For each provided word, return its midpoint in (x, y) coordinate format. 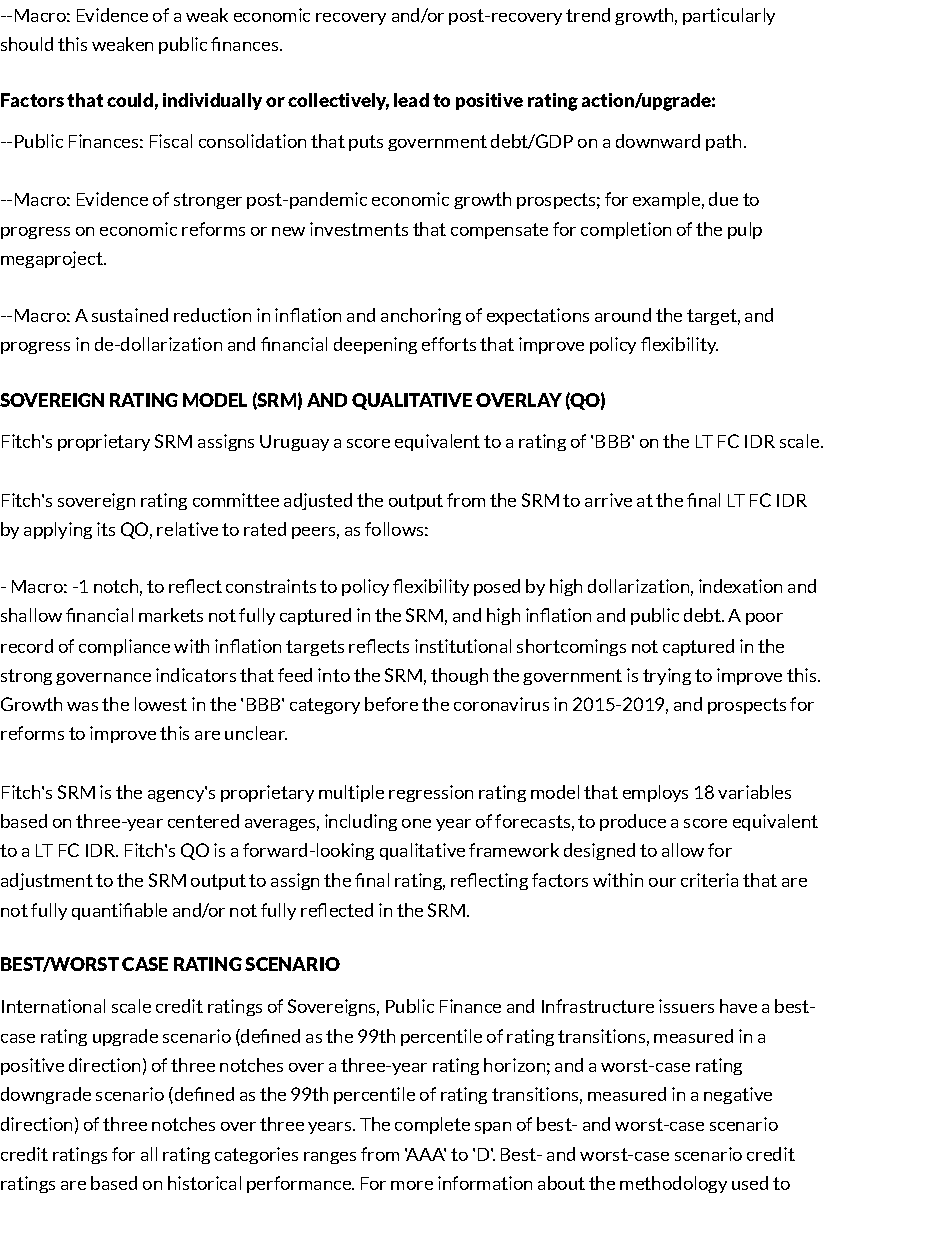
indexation (740, 586)
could (130, 100)
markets (171, 615)
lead (411, 100)
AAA (425, 1154)
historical (204, 1183)
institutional (463, 646)
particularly (729, 16)
